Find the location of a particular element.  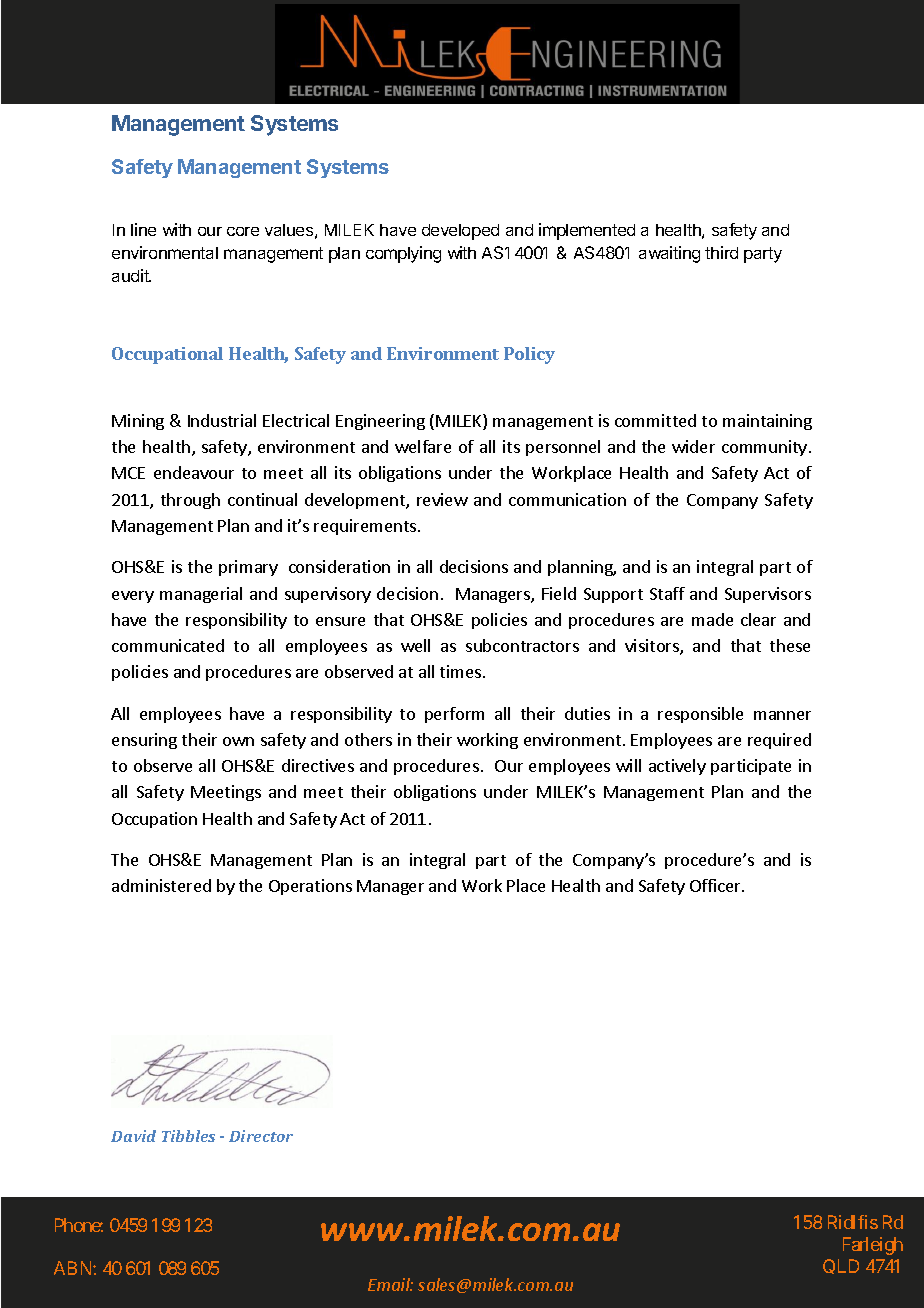

times is located at coordinates (462, 671).
